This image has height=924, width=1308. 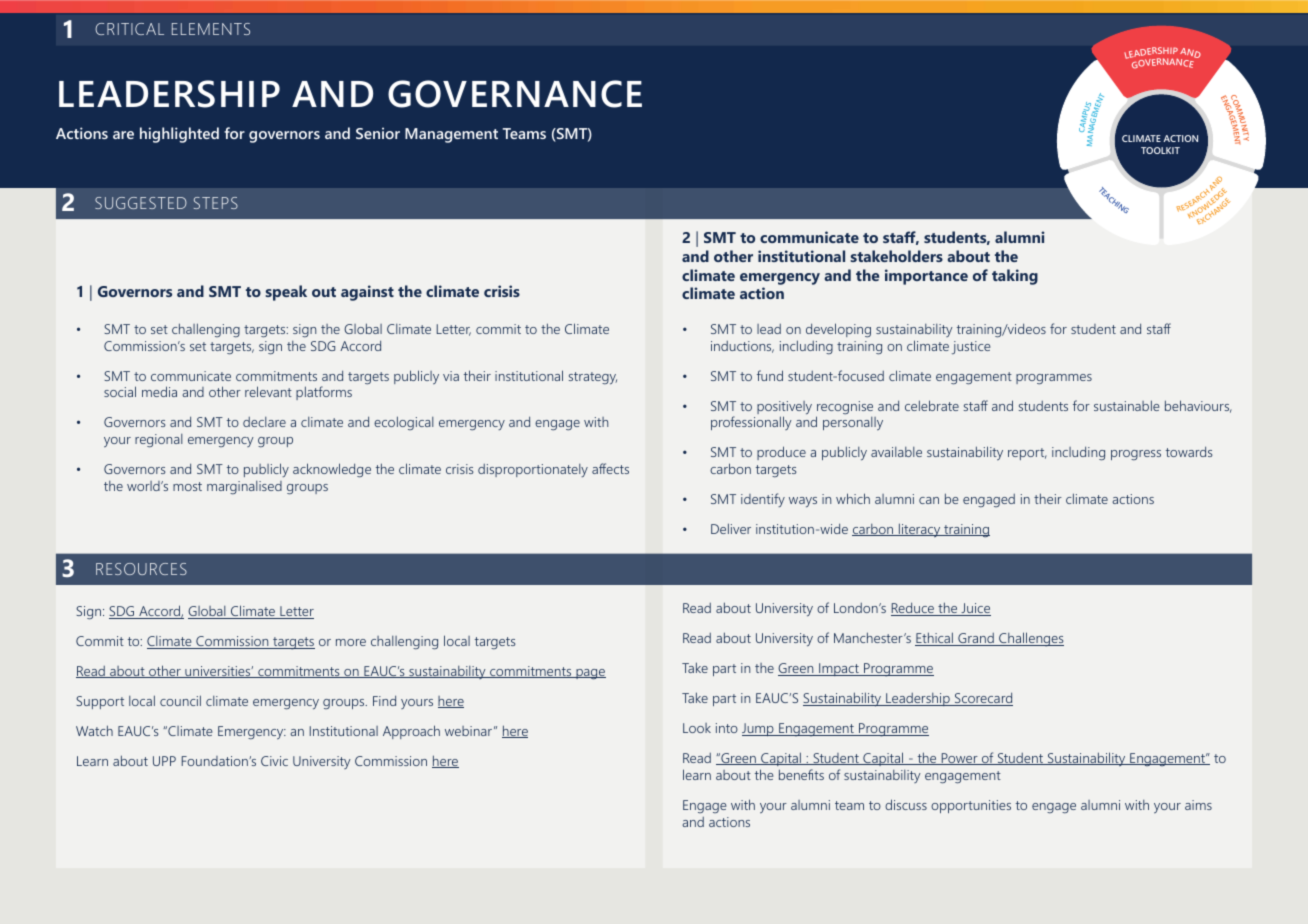 I want to click on taking, so click(x=1015, y=277).
